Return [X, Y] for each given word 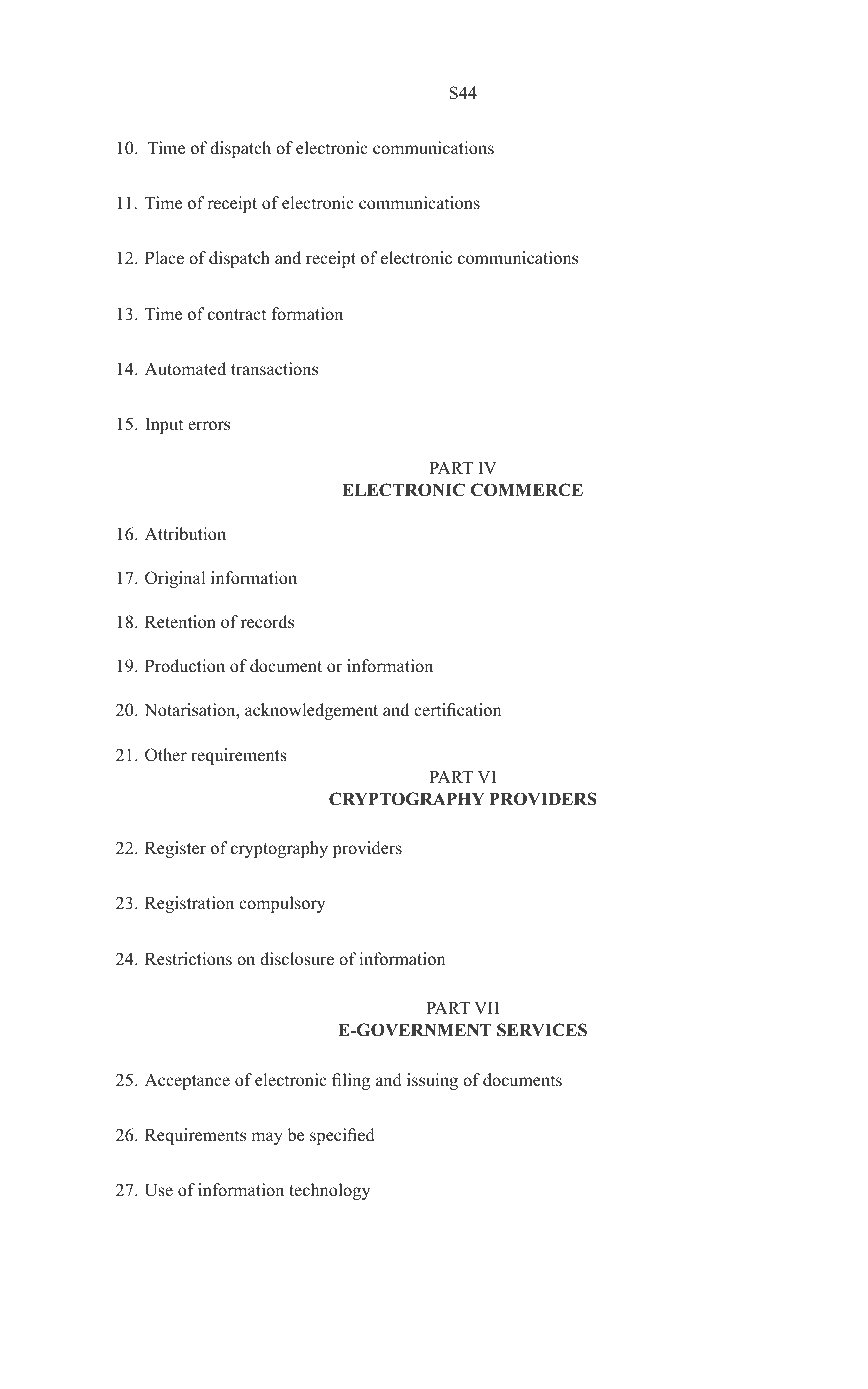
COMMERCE [527, 490]
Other [166, 755]
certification [458, 710]
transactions [274, 369]
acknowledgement [311, 711]
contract [237, 315]
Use [159, 1190]
